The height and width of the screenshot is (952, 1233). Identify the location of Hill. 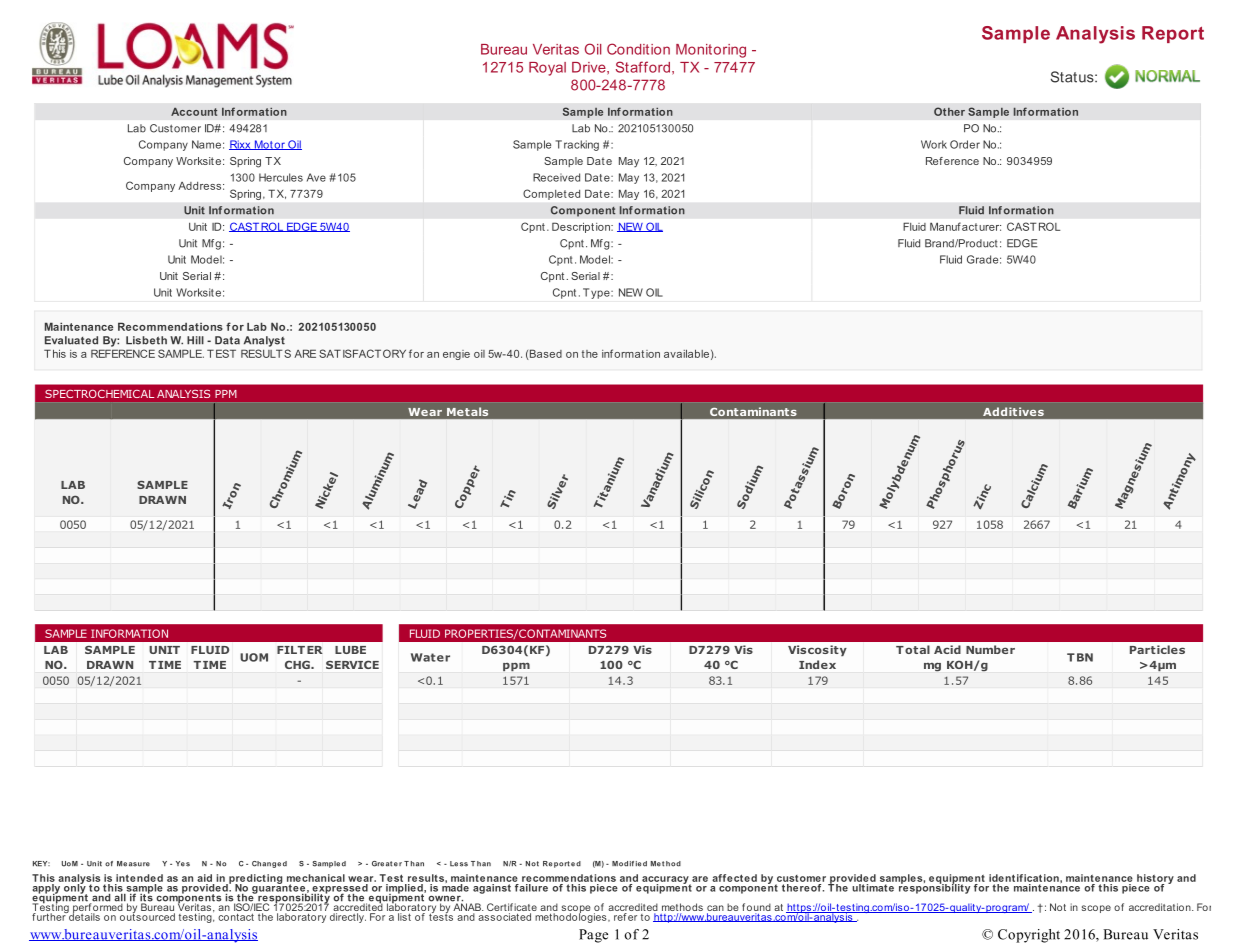
(195, 340).
